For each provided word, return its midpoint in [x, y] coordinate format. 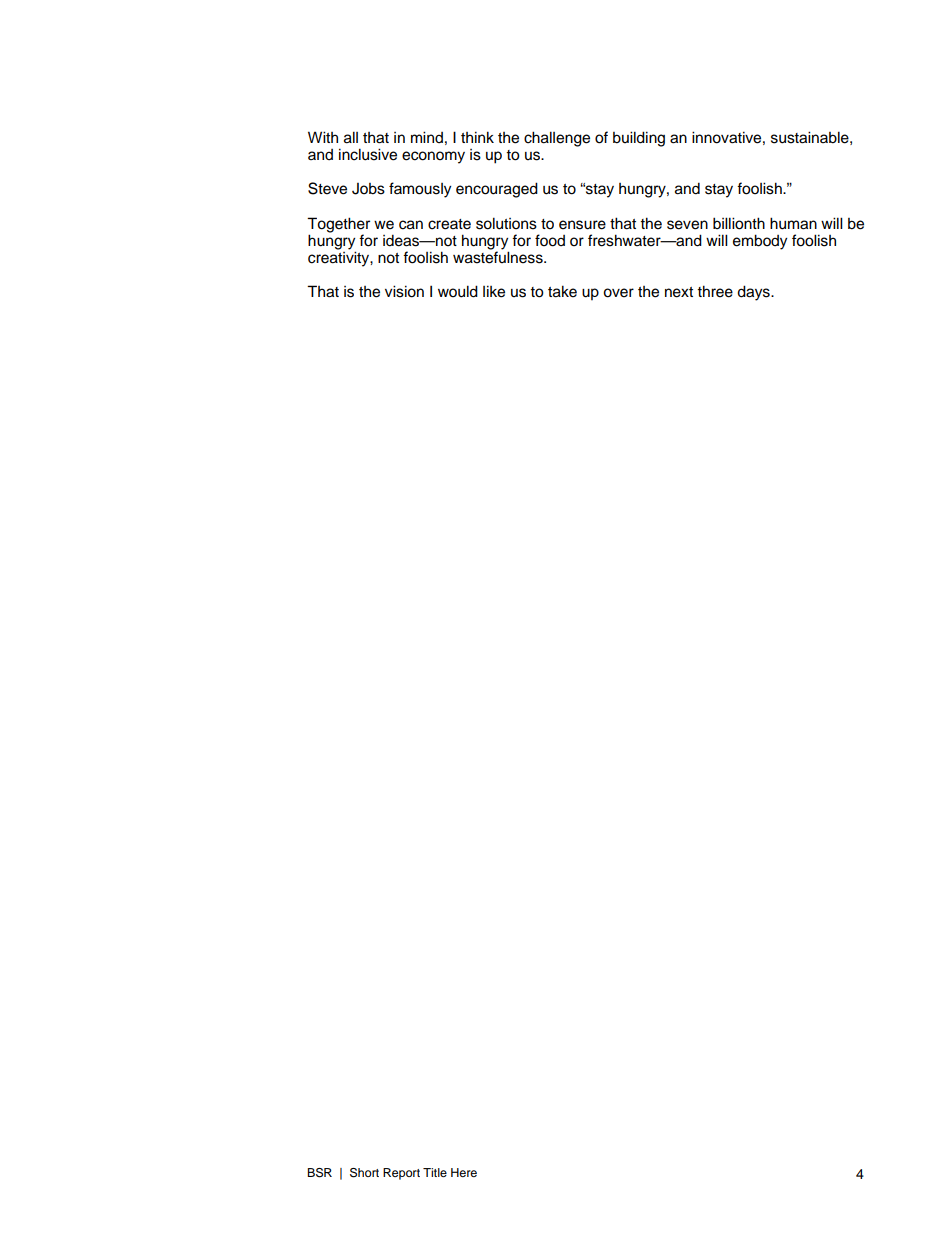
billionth [739, 223]
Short [364, 1173]
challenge [557, 139]
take [562, 291]
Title [435, 1172]
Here [464, 1172]
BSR [319, 1173]
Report [401, 1174]
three [715, 291]
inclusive [368, 154]
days [754, 293]
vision [404, 291]
